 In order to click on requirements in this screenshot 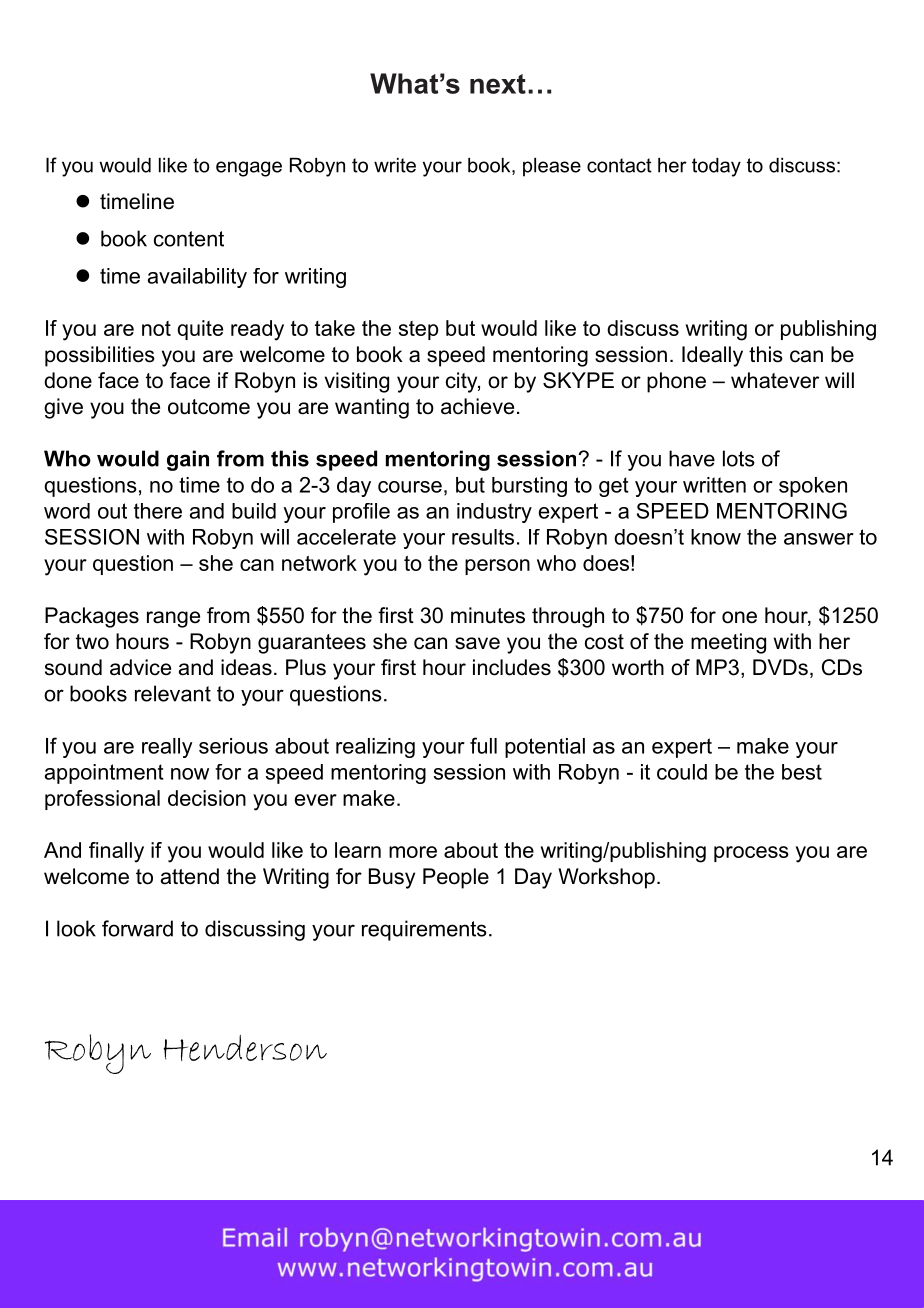, I will do `click(424, 930)`.
